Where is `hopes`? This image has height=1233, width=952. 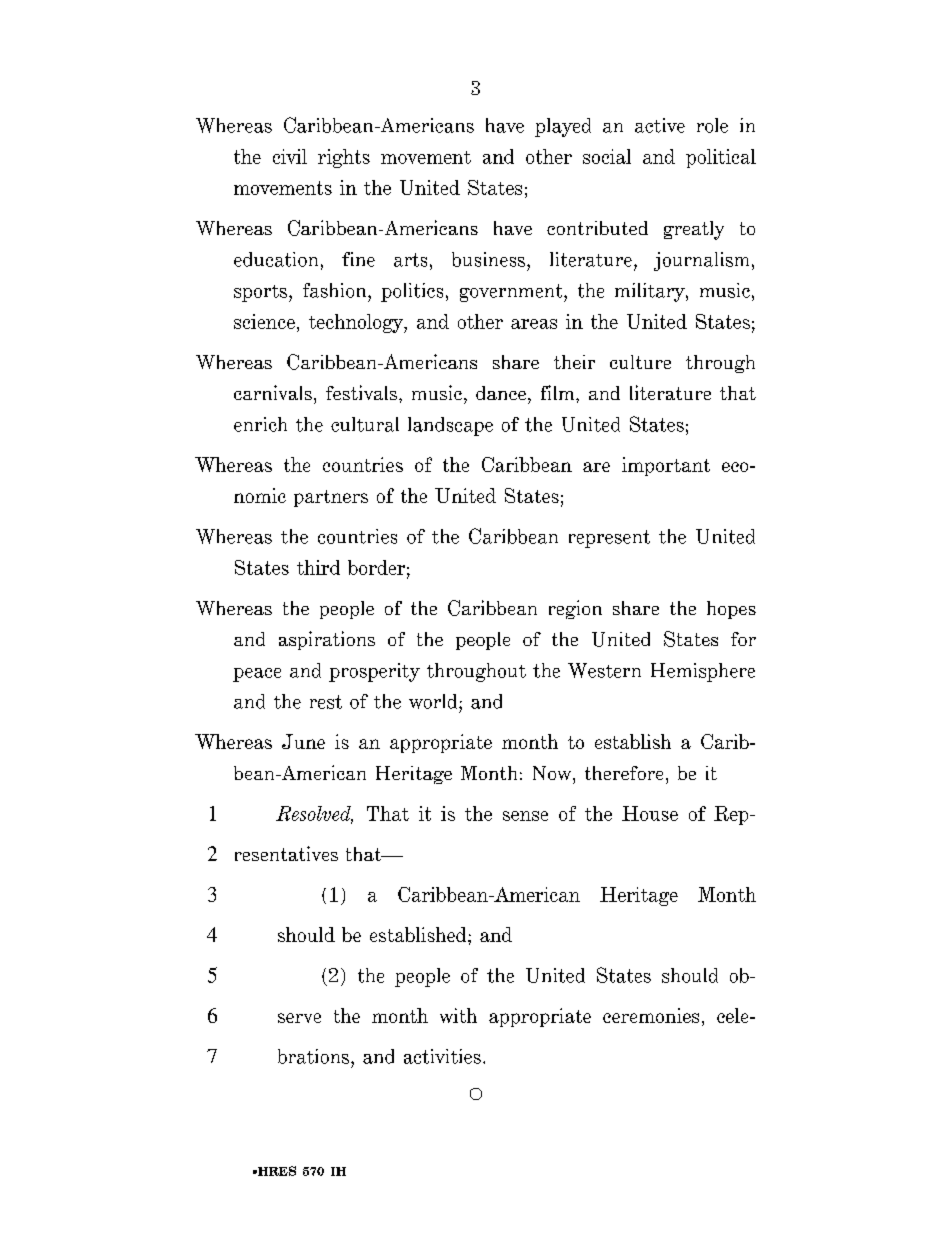
hopes is located at coordinates (731, 610).
